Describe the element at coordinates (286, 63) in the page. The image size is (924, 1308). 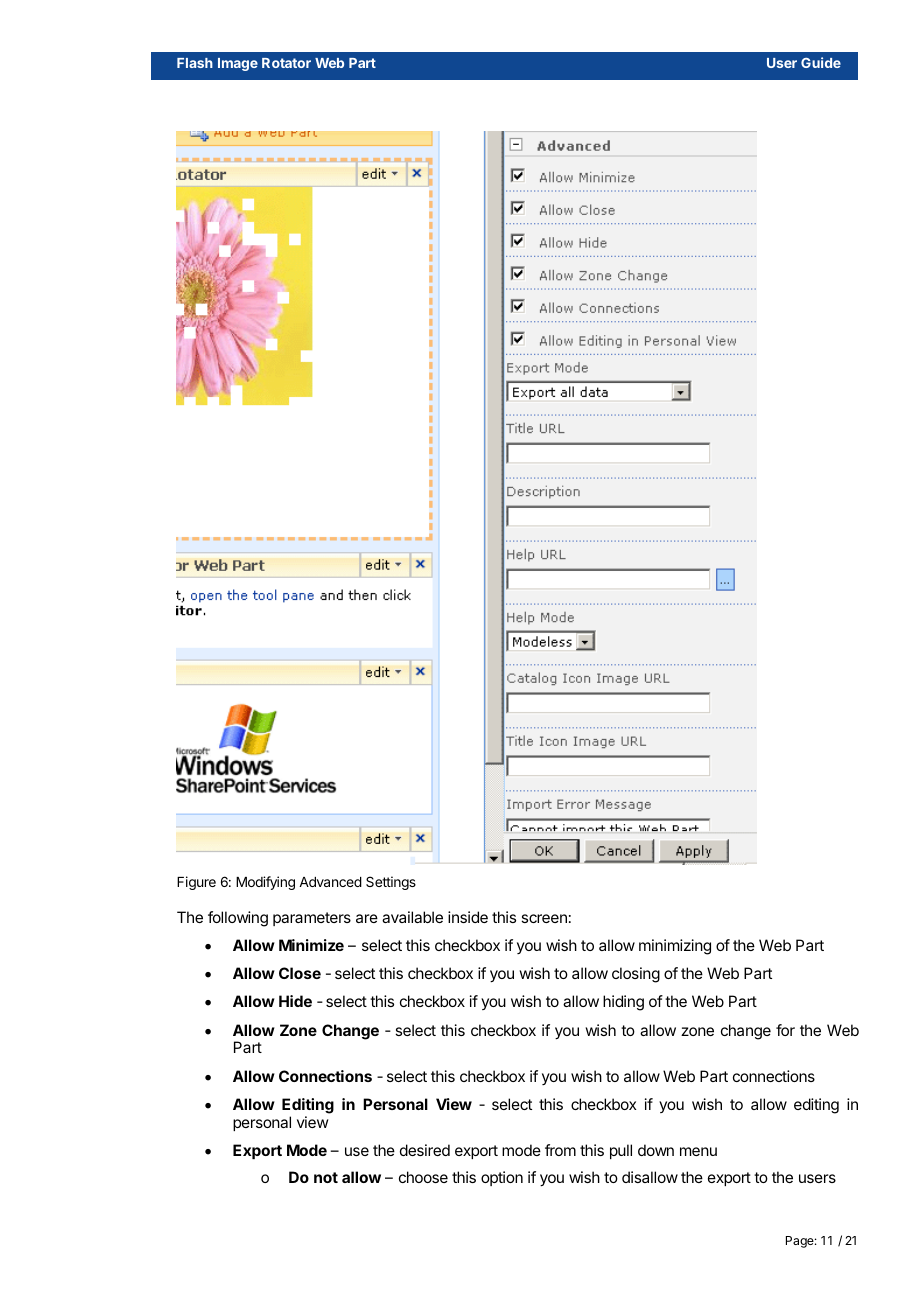
I see `Rotator` at that location.
